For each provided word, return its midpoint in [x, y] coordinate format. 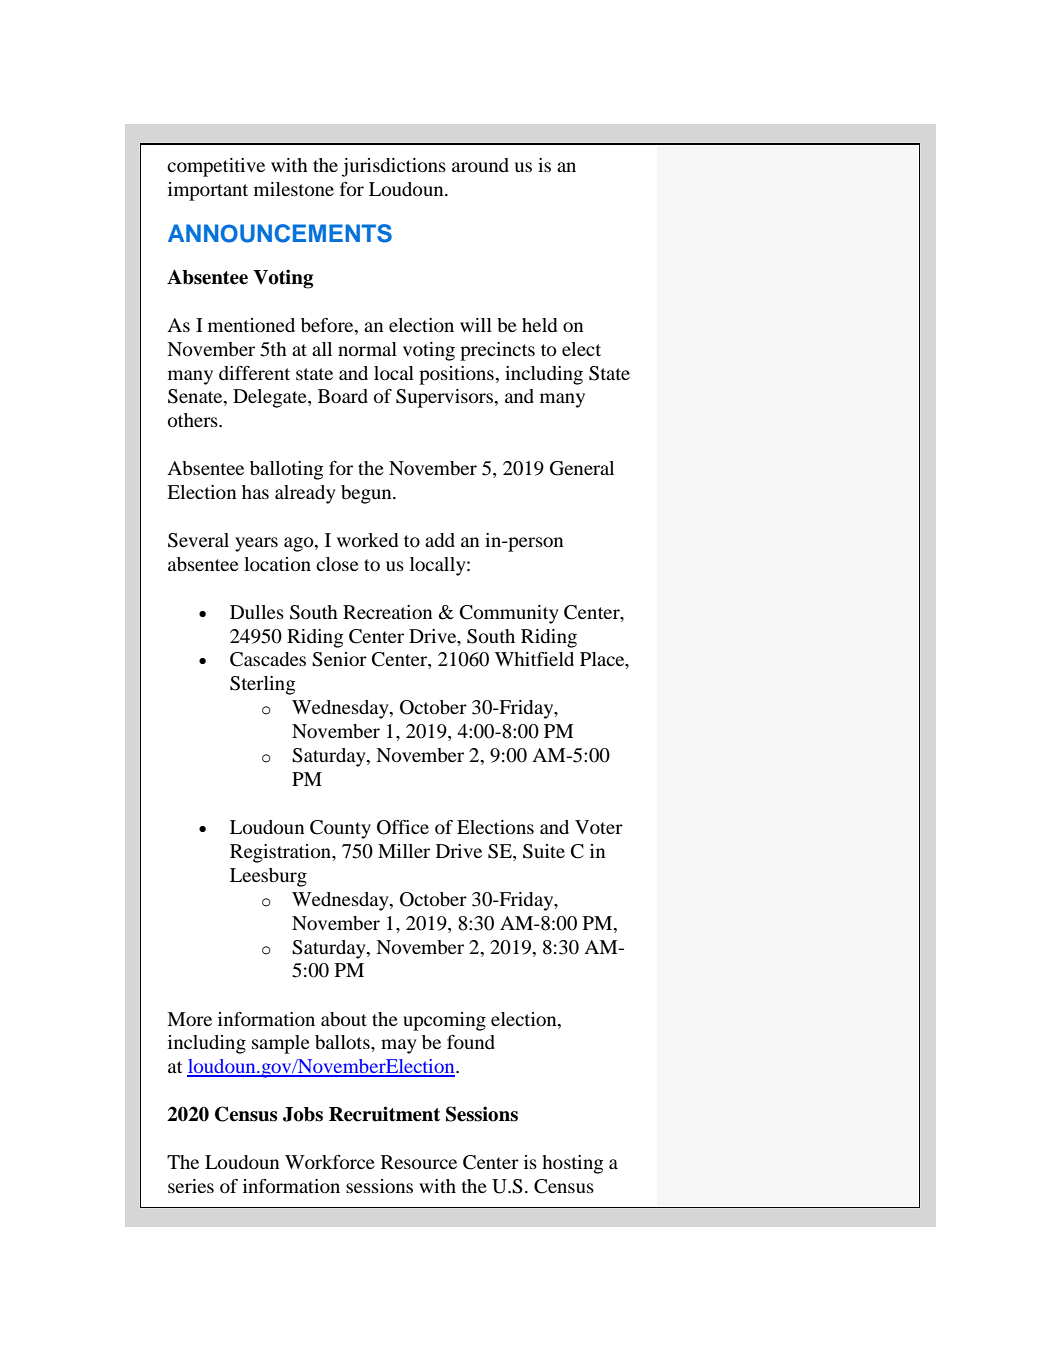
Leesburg [268, 877]
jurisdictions [394, 167]
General [582, 468]
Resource [419, 1162]
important [208, 191]
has [255, 492]
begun [367, 494]
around [480, 165]
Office [403, 827]
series [191, 1186]
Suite [544, 851]
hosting [572, 1164]
